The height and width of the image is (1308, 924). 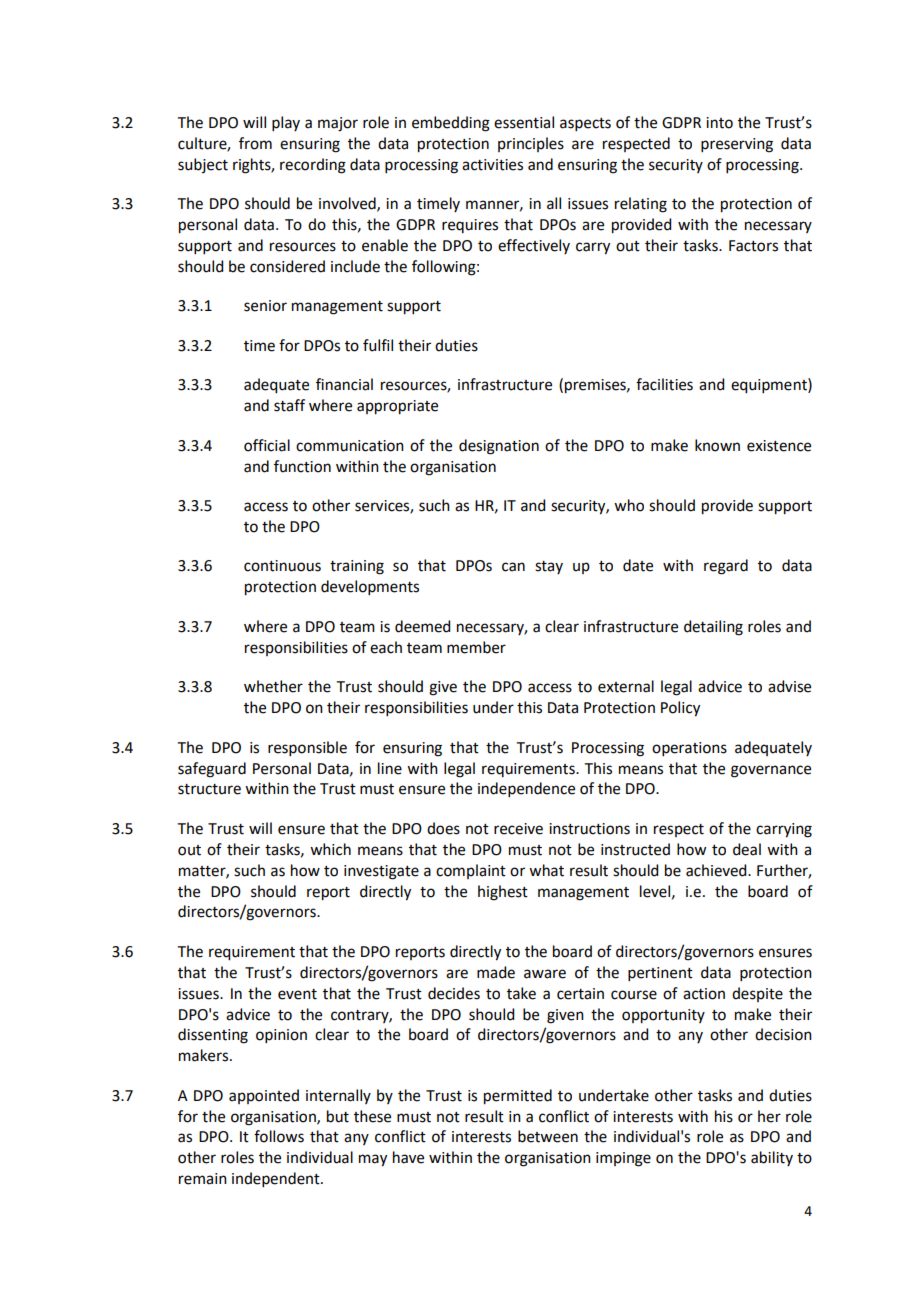 What do you see at coordinates (302, 466) in the image?
I see `function` at bounding box center [302, 466].
